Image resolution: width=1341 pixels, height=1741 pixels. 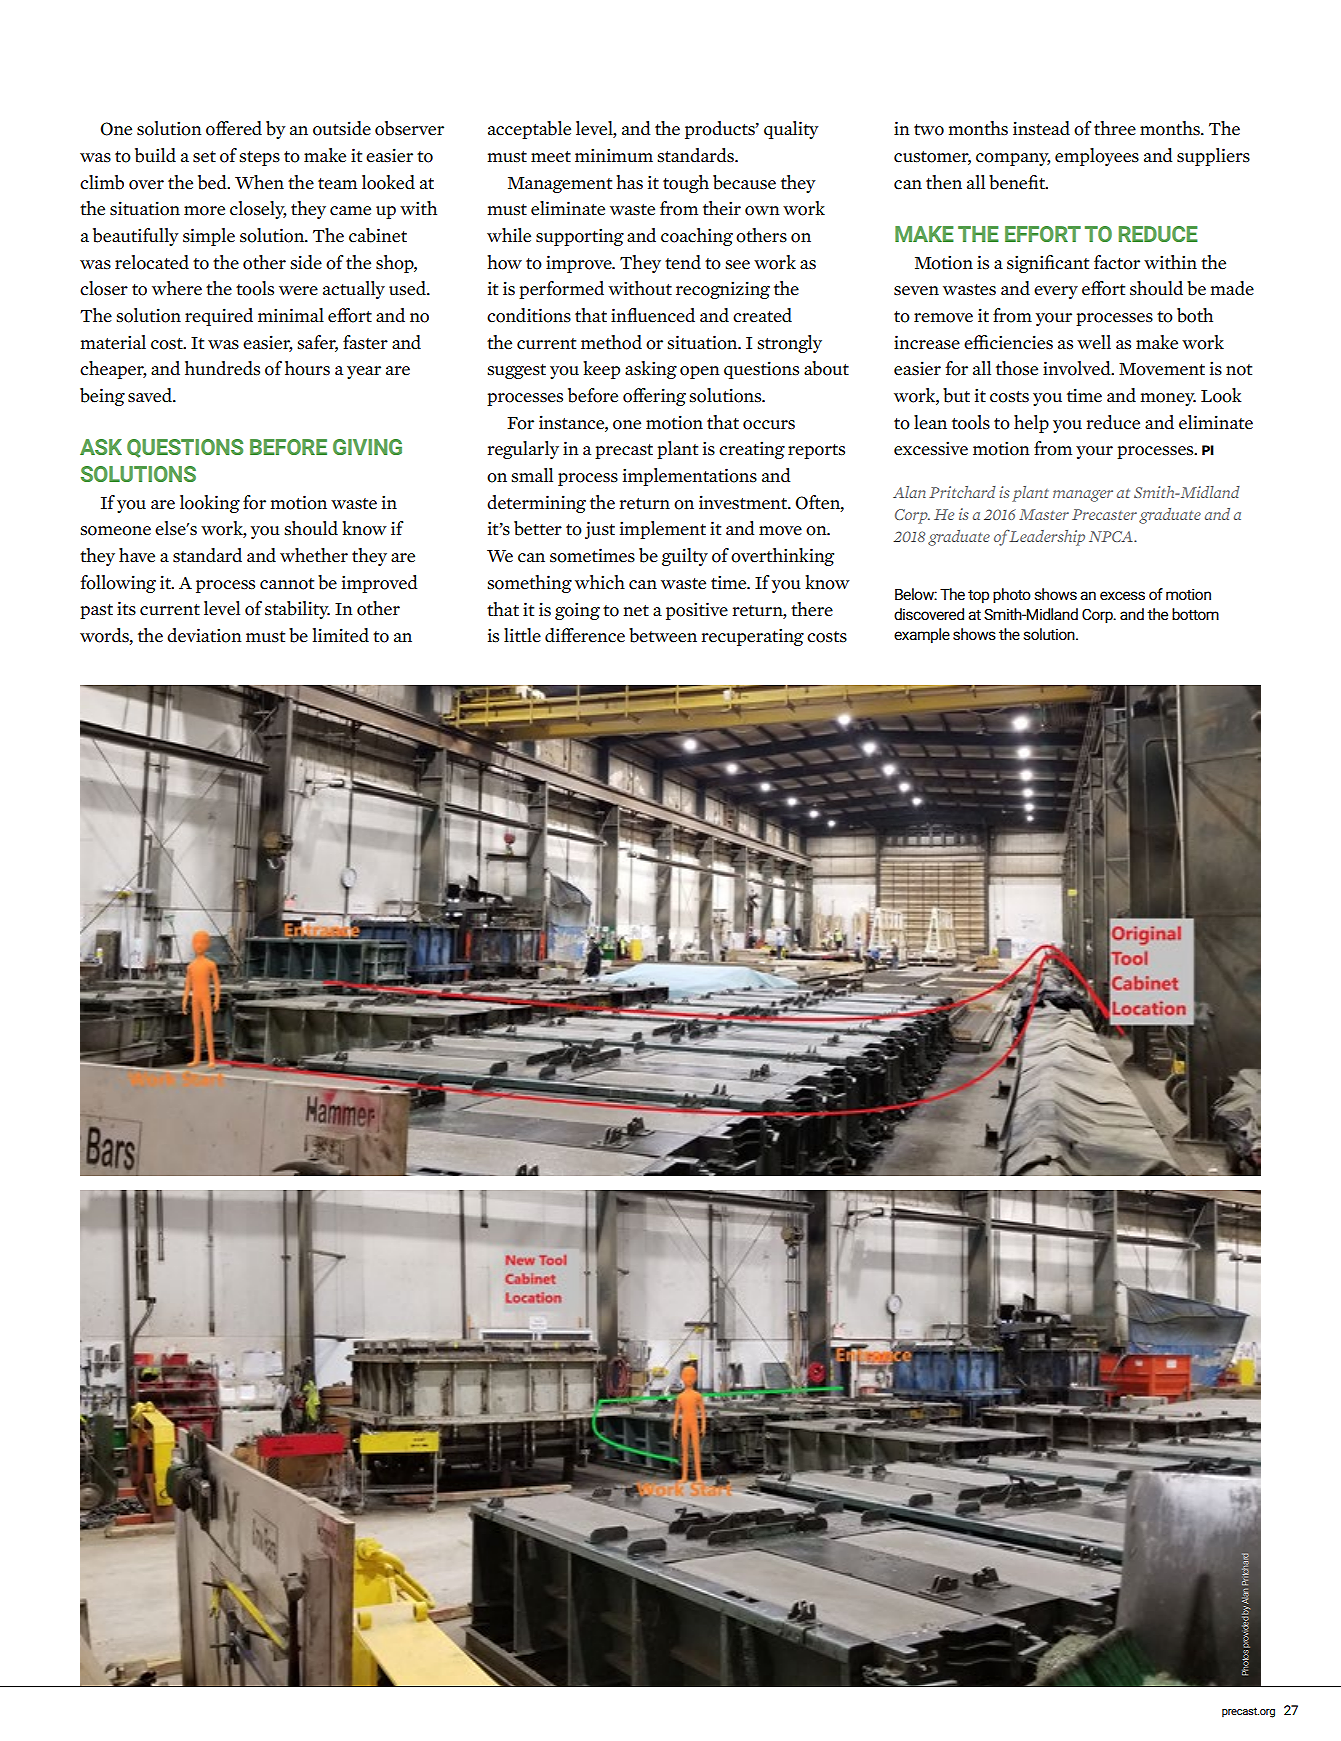 What do you see at coordinates (1097, 157) in the image?
I see `employees` at bounding box center [1097, 157].
